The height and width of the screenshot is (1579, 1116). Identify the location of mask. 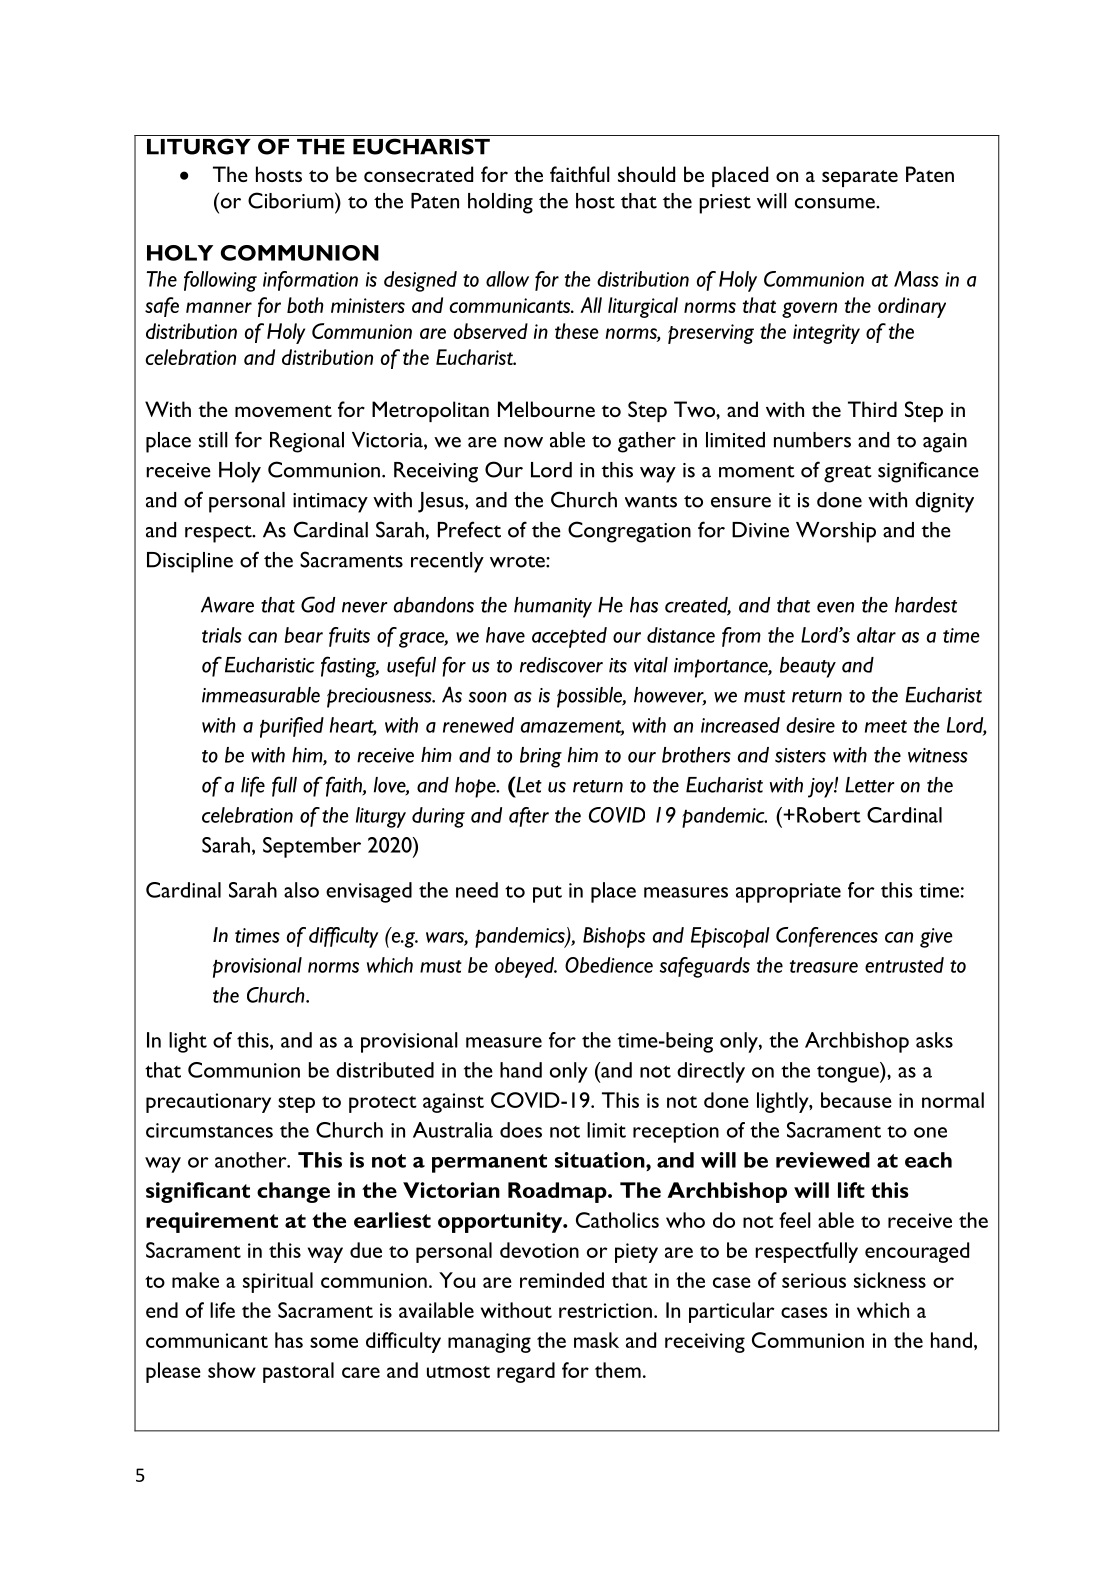
(596, 1340).
